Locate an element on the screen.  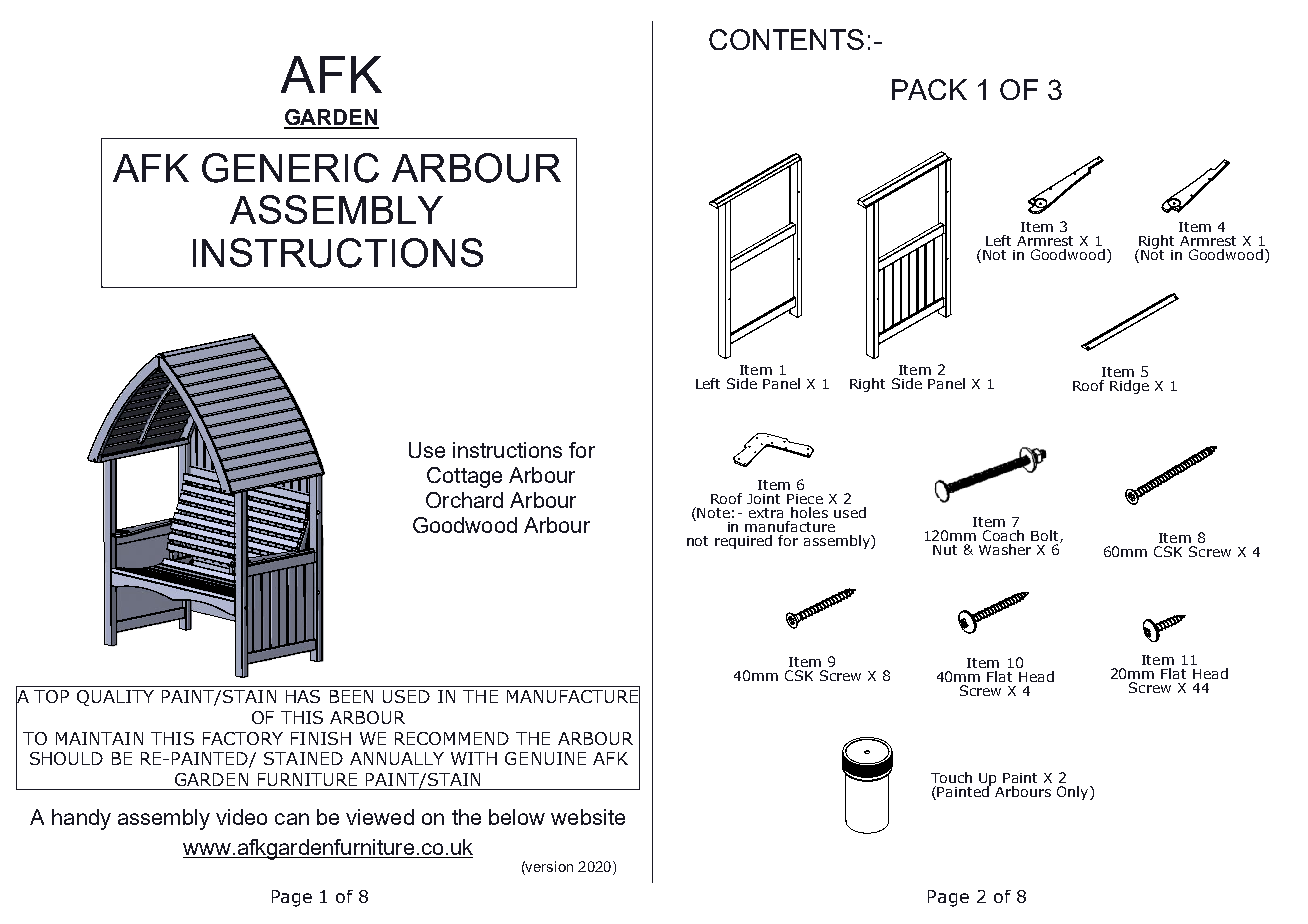
GENERIC is located at coordinates (290, 168).
